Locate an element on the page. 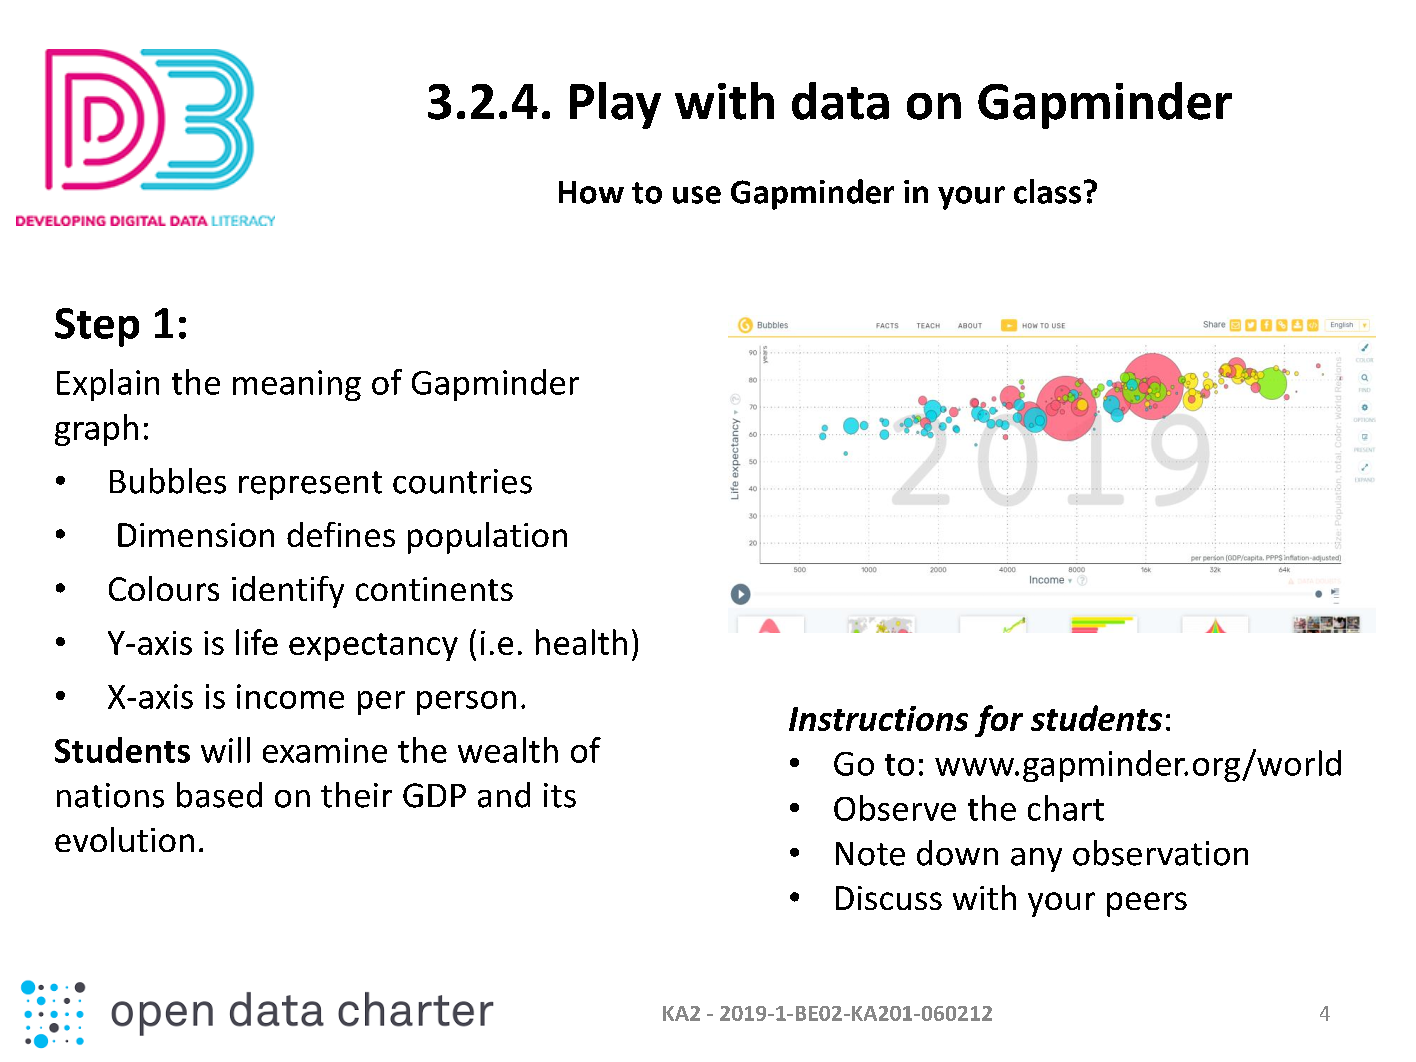 This image has height=1062, width=1416. class is located at coordinates (1047, 191).
